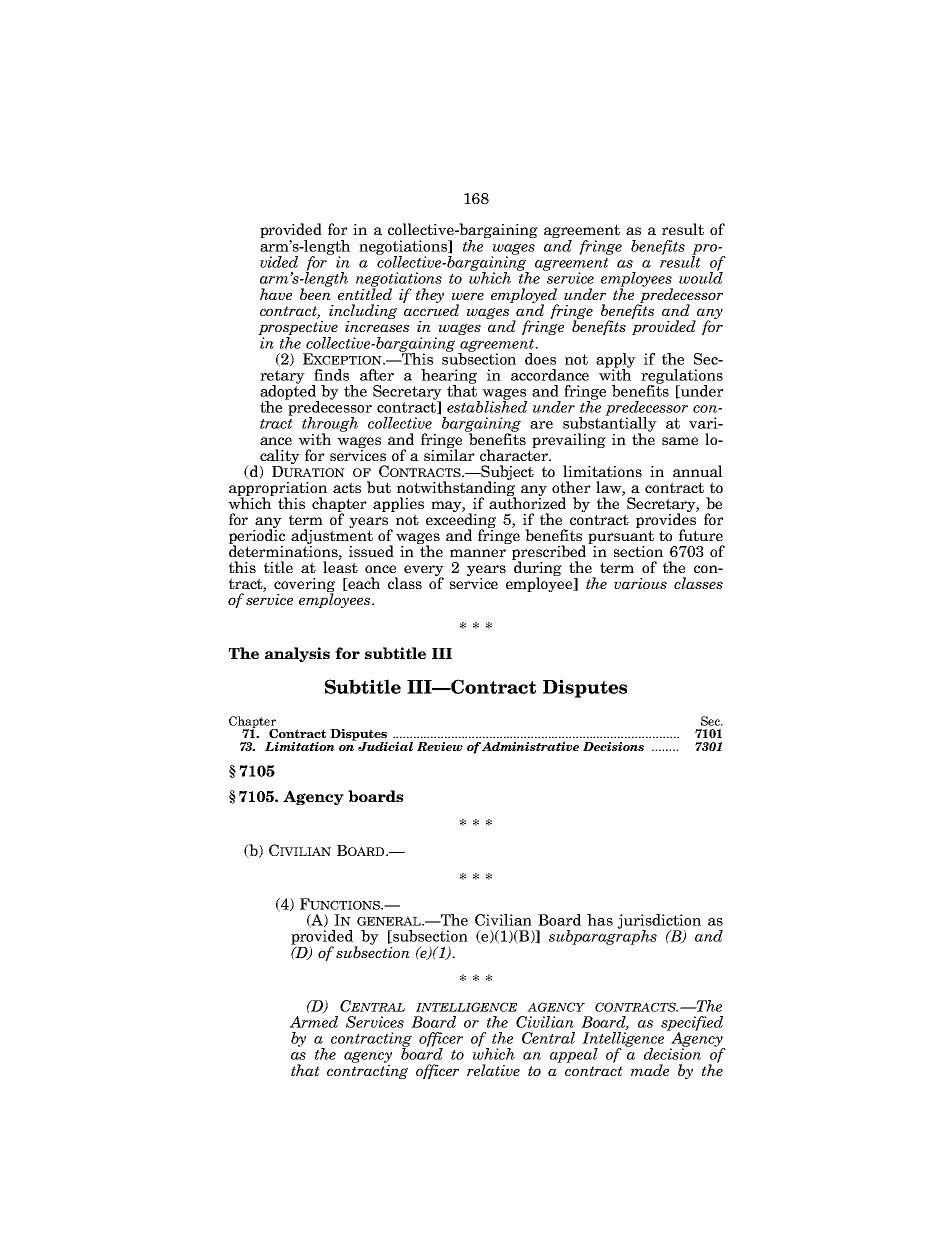 This screenshot has width=952, height=1233. Describe the element at coordinates (461, 521) in the screenshot. I see `exceeding` at that location.
